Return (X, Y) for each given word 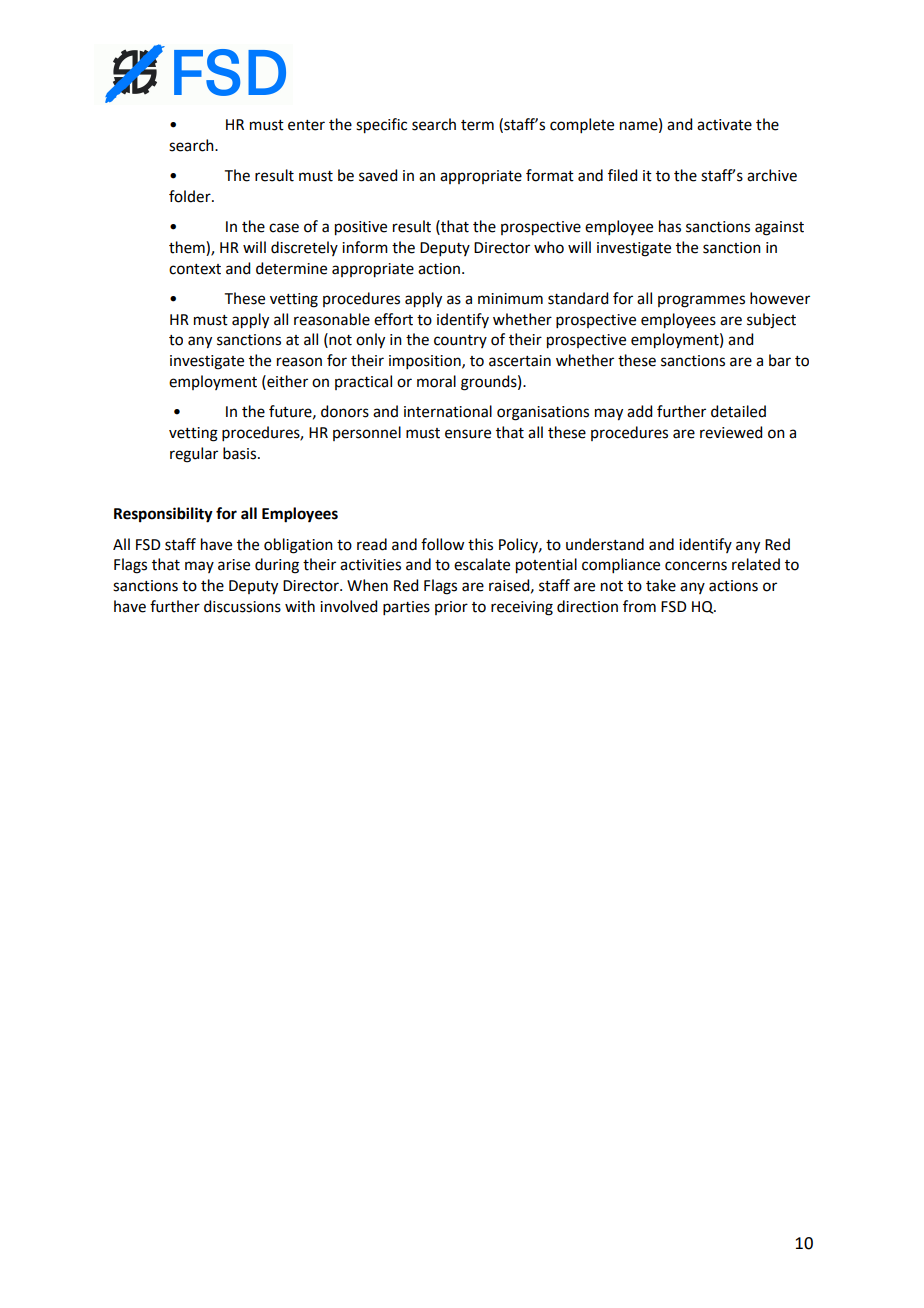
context (195, 269)
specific (381, 126)
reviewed (731, 432)
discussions (242, 606)
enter (306, 125)
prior (451, 608)
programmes (701, 301)
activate (724, 125)
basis (241, 453)
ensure (468, 434)
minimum (510, 299)
